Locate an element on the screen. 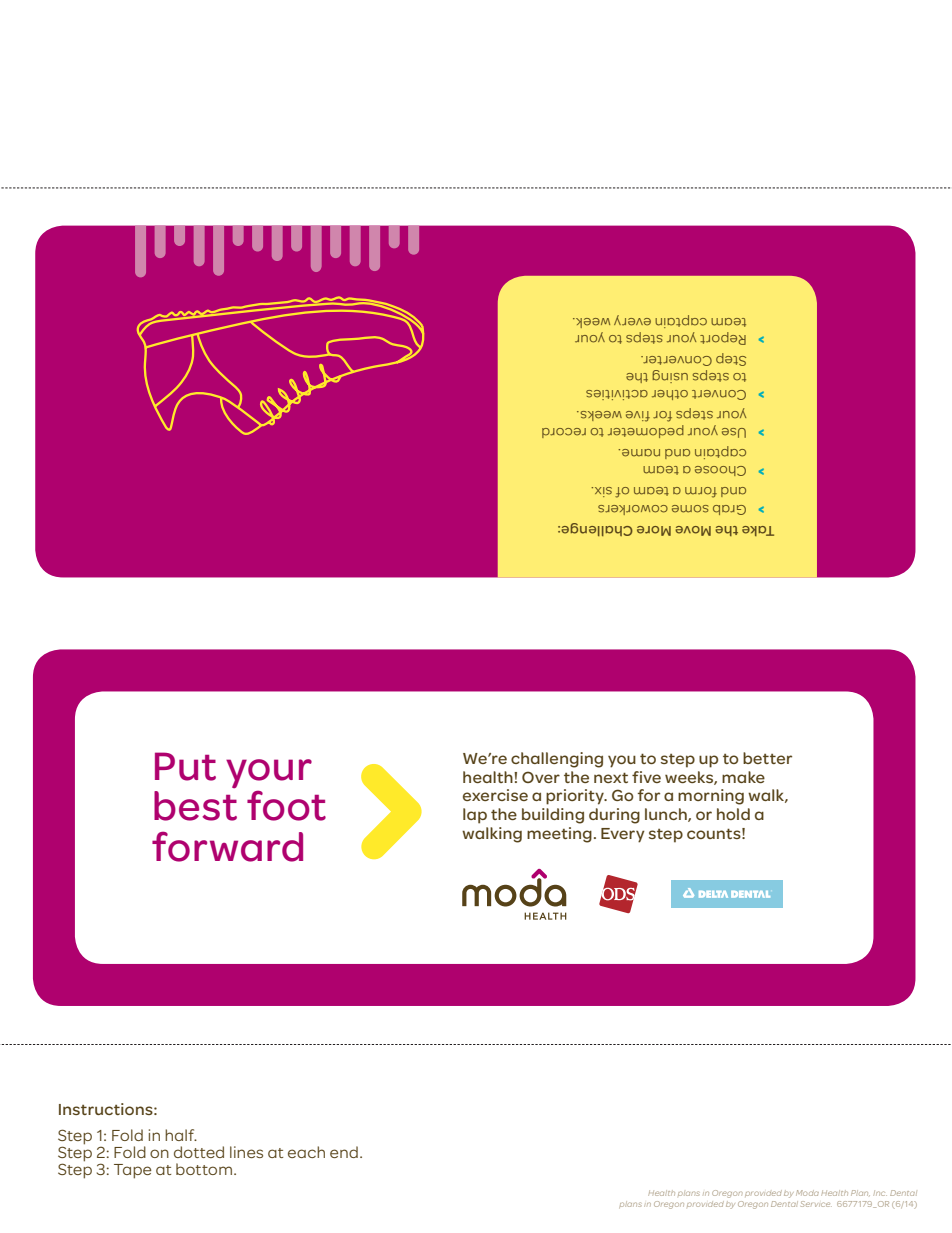  each is located at coordinates (306, 1152).
